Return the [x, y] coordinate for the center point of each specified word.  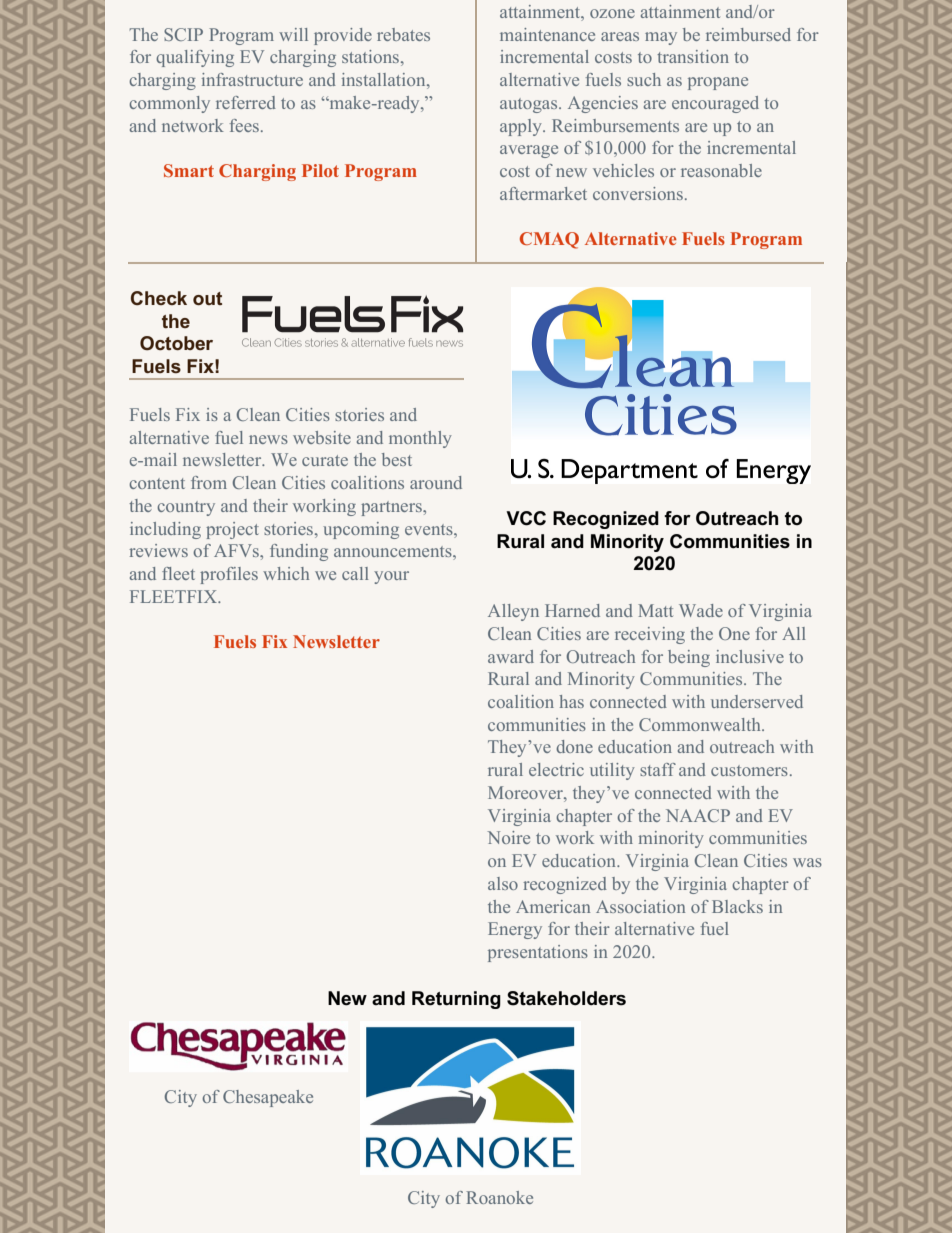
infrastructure [252, 79]
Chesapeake [268, 1098]
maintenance [547, 34]
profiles [229, 575]
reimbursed [748, 34]
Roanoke [499, 1197]
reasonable [721, 170]
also [503, 883]
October [176, 343]
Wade [701, 610]
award [511, 656]
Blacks [737, 906]
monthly [420, 439]
